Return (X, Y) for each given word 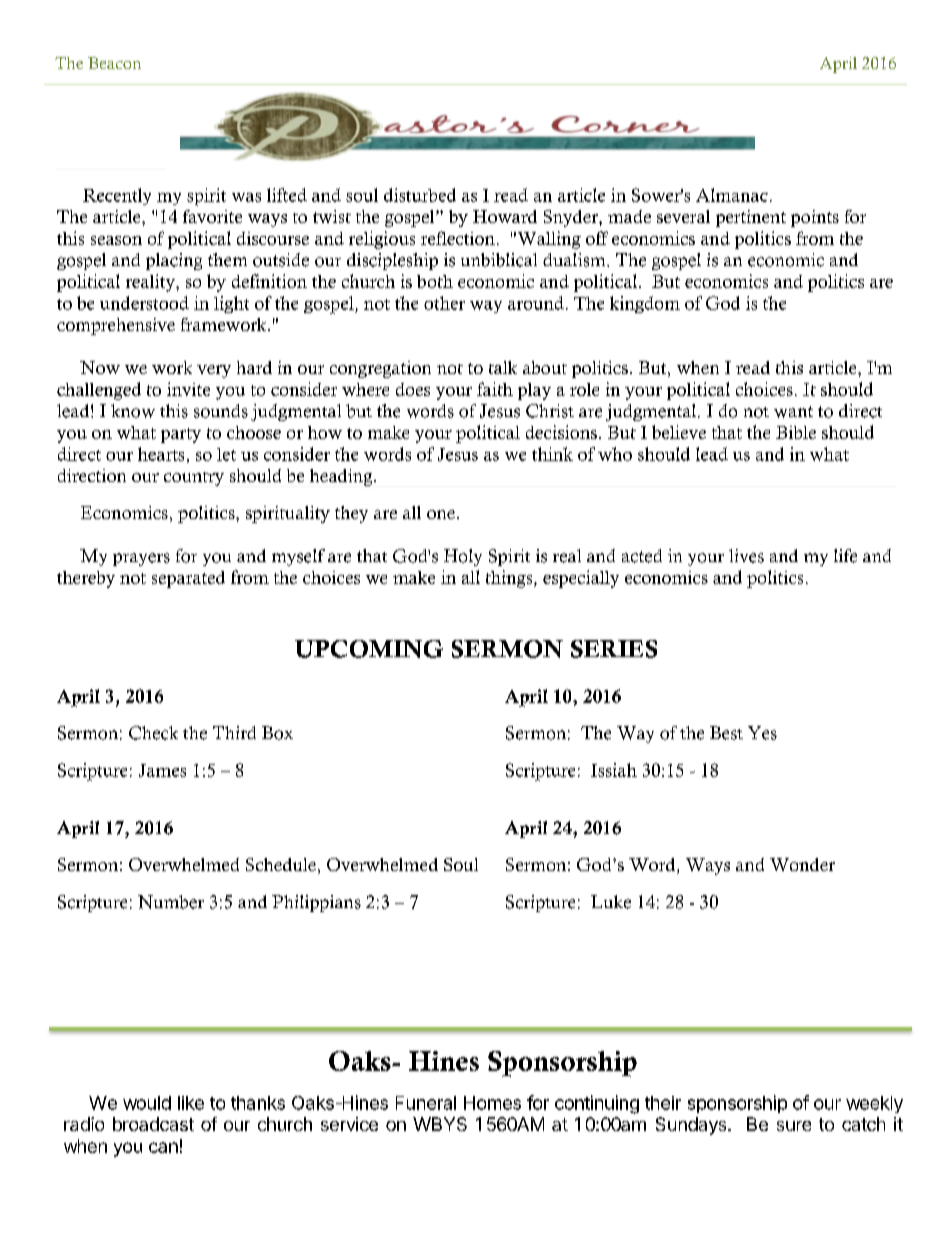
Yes (762, 733)
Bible (796, 432)
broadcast (153, 1124)
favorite (212, 216)
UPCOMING (369, 649)
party (181, 435)
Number (171, 902)
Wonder (802, 864)
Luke (611, 902)
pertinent (751, 218)
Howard (505, 216)
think (552, 454)
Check (153, 733)
